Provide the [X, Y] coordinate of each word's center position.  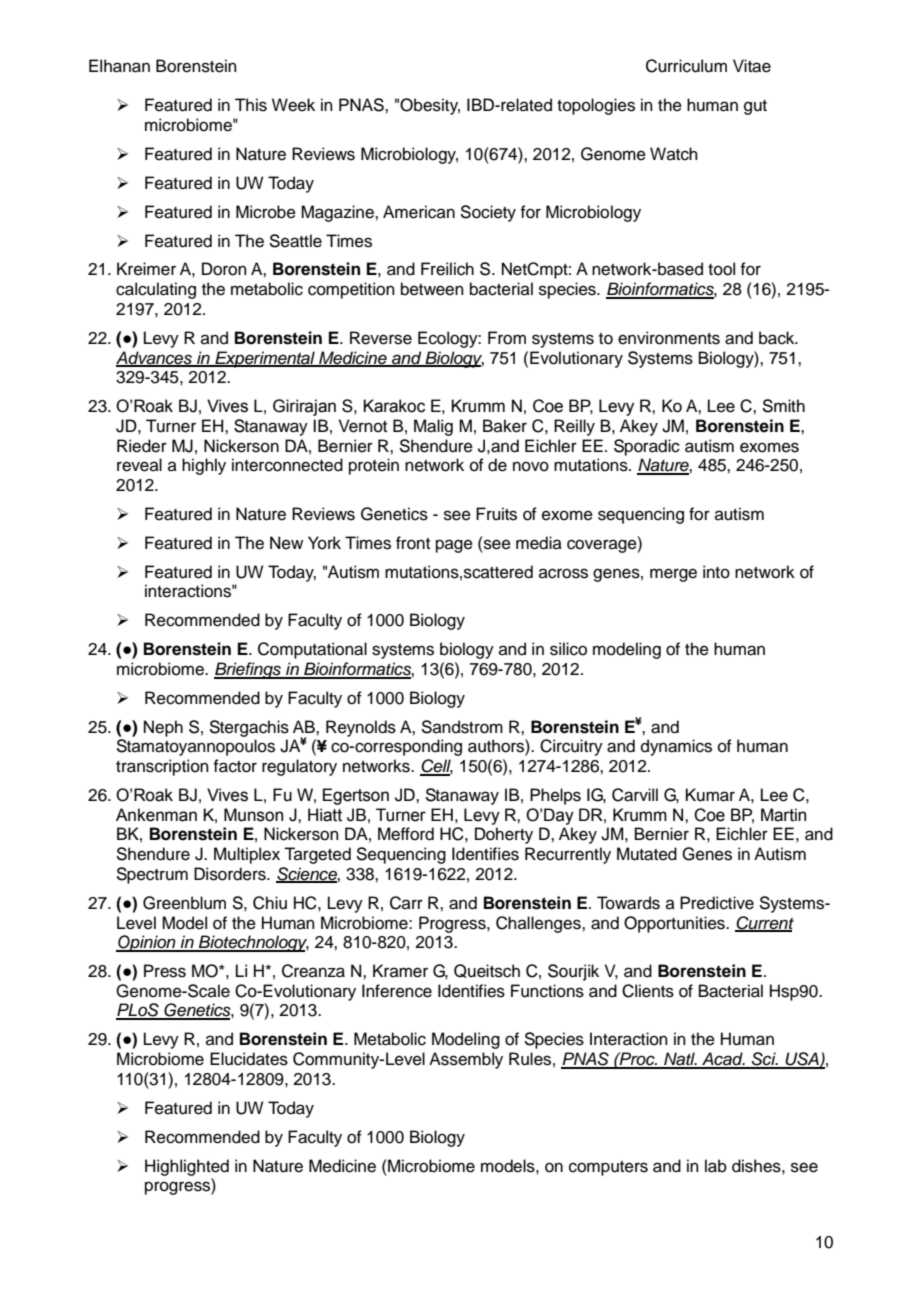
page [454, 546]
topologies [596, 106]
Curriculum [686, 66]
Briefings [249, 670]
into [716, 572]
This [251, 105]
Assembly [466, 1060]
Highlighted [187, 1167]
